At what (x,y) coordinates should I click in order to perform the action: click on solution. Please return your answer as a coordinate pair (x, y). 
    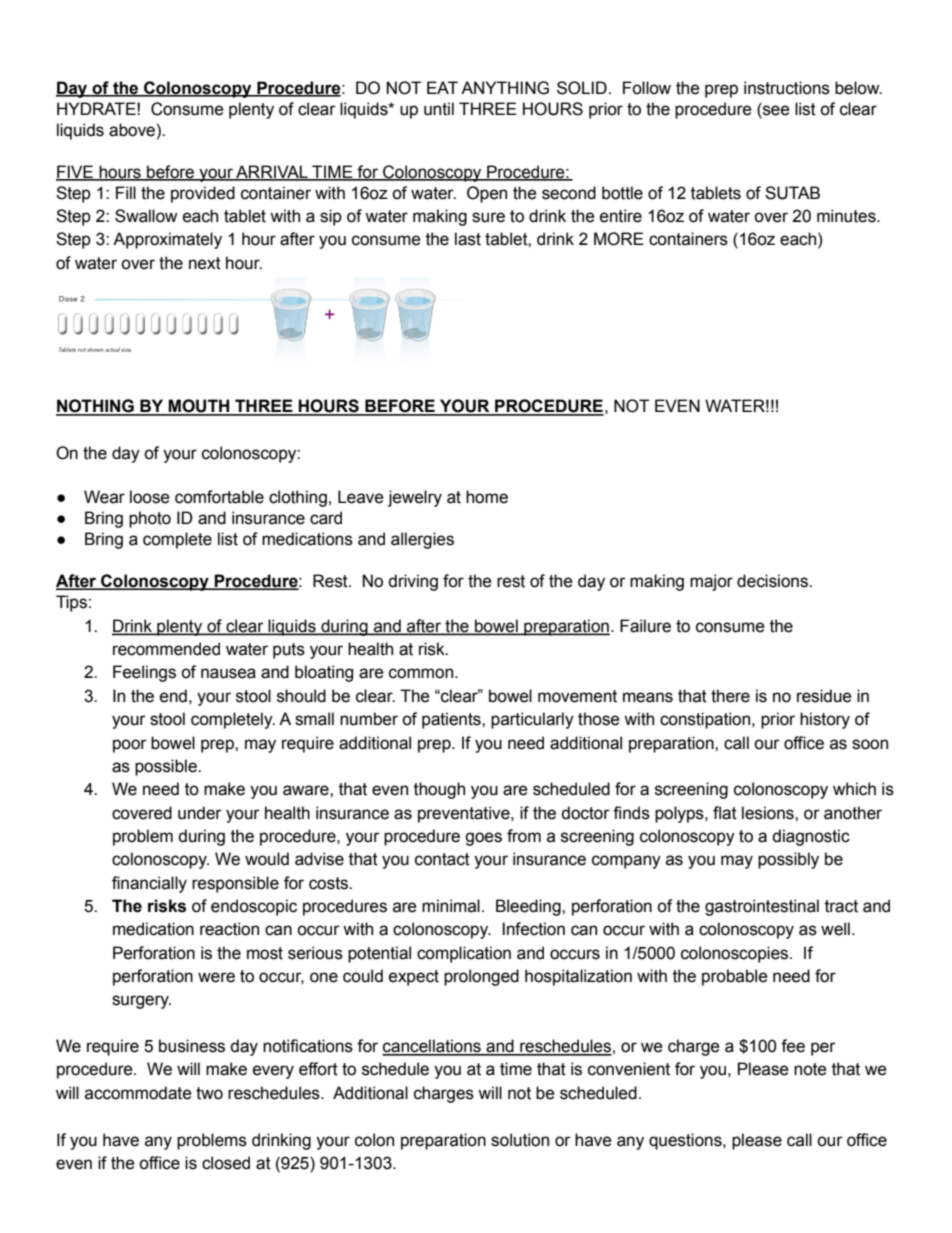
    Looking at the image, I should click on (520, 1140).
